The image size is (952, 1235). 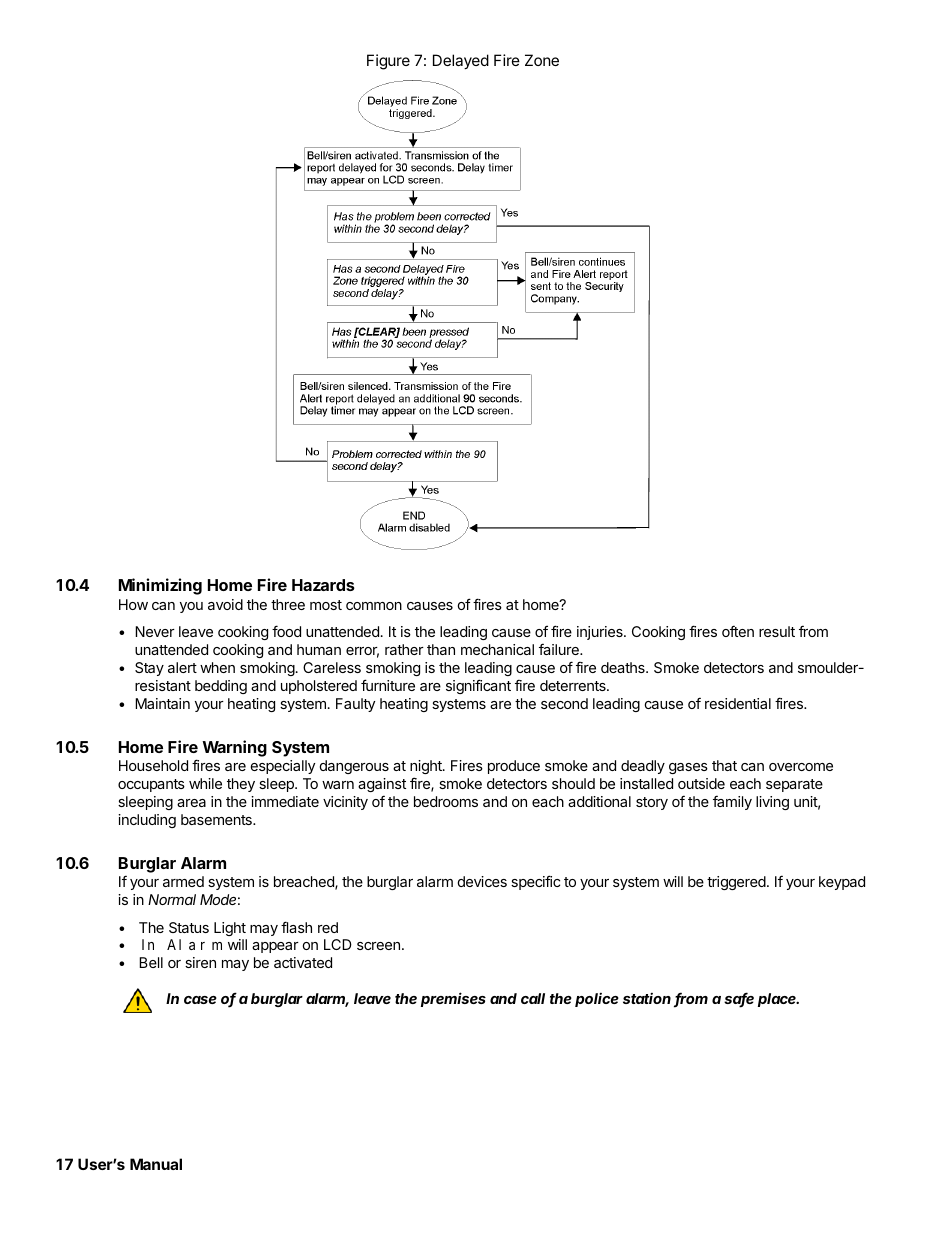 I want to click on Zone, so click(x=542, y=60).
